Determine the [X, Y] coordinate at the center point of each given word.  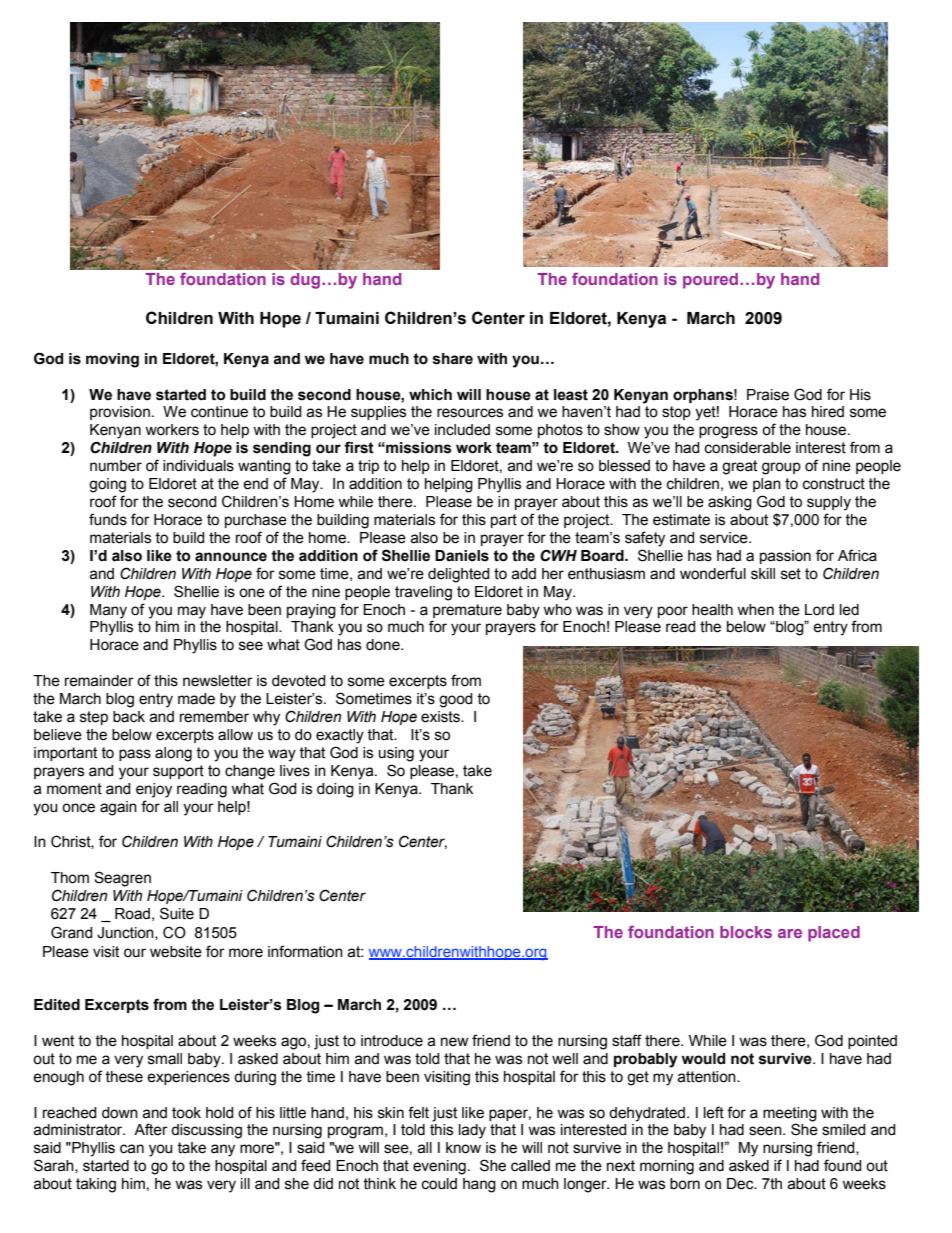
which [430, 395]
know [463, 1148]
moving [112, 360]
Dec [741, 1184]
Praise [768, 395]
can [132, 1149]
